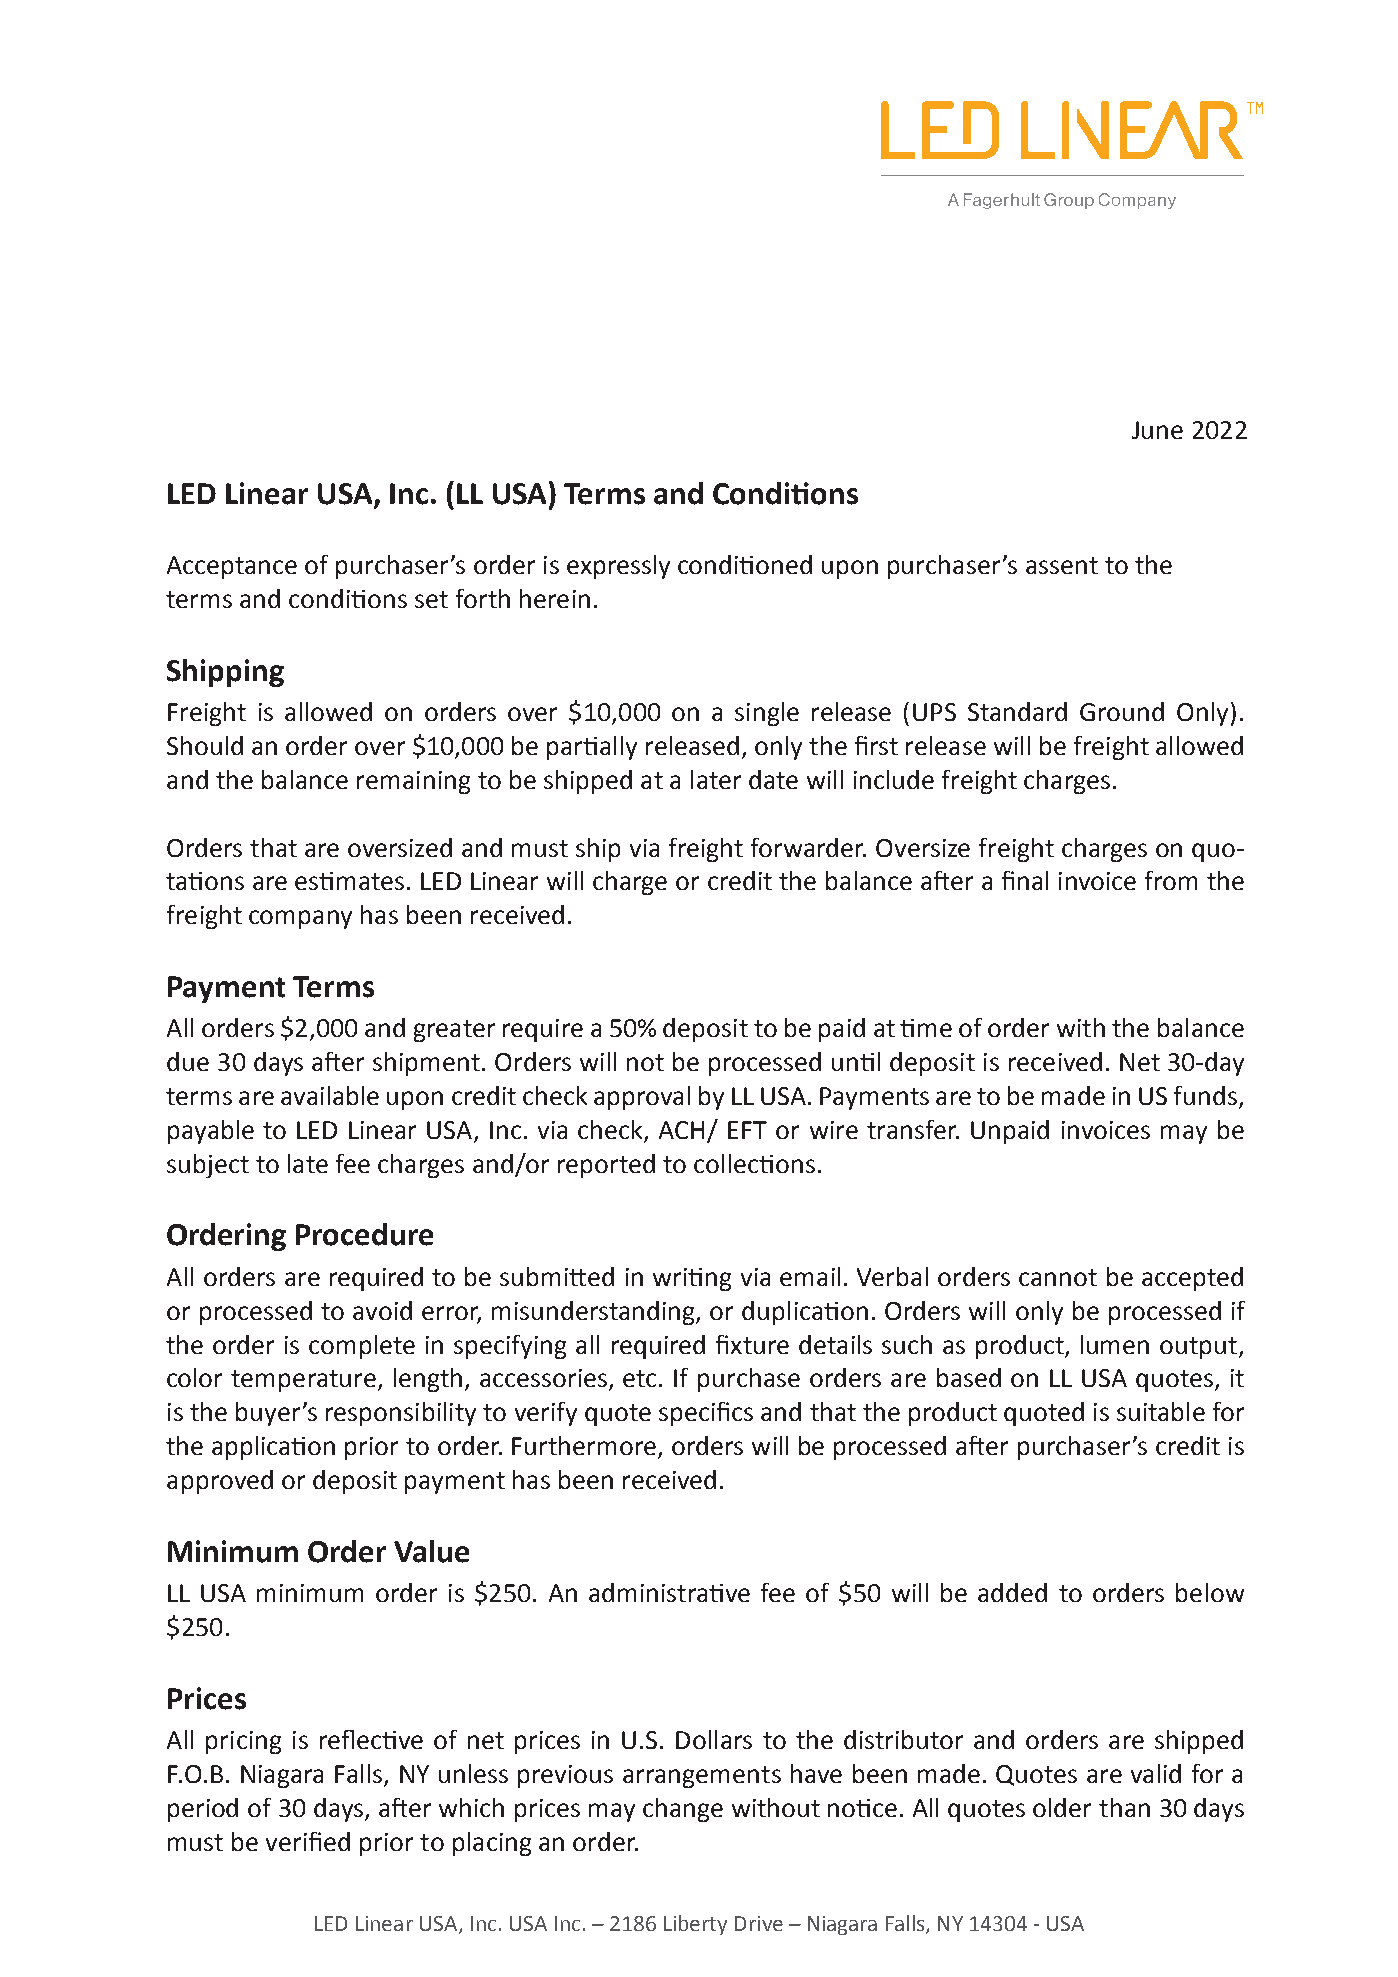 This image has width=1398, height=1977. I want to click on Procedure, so click(364, 1234).
